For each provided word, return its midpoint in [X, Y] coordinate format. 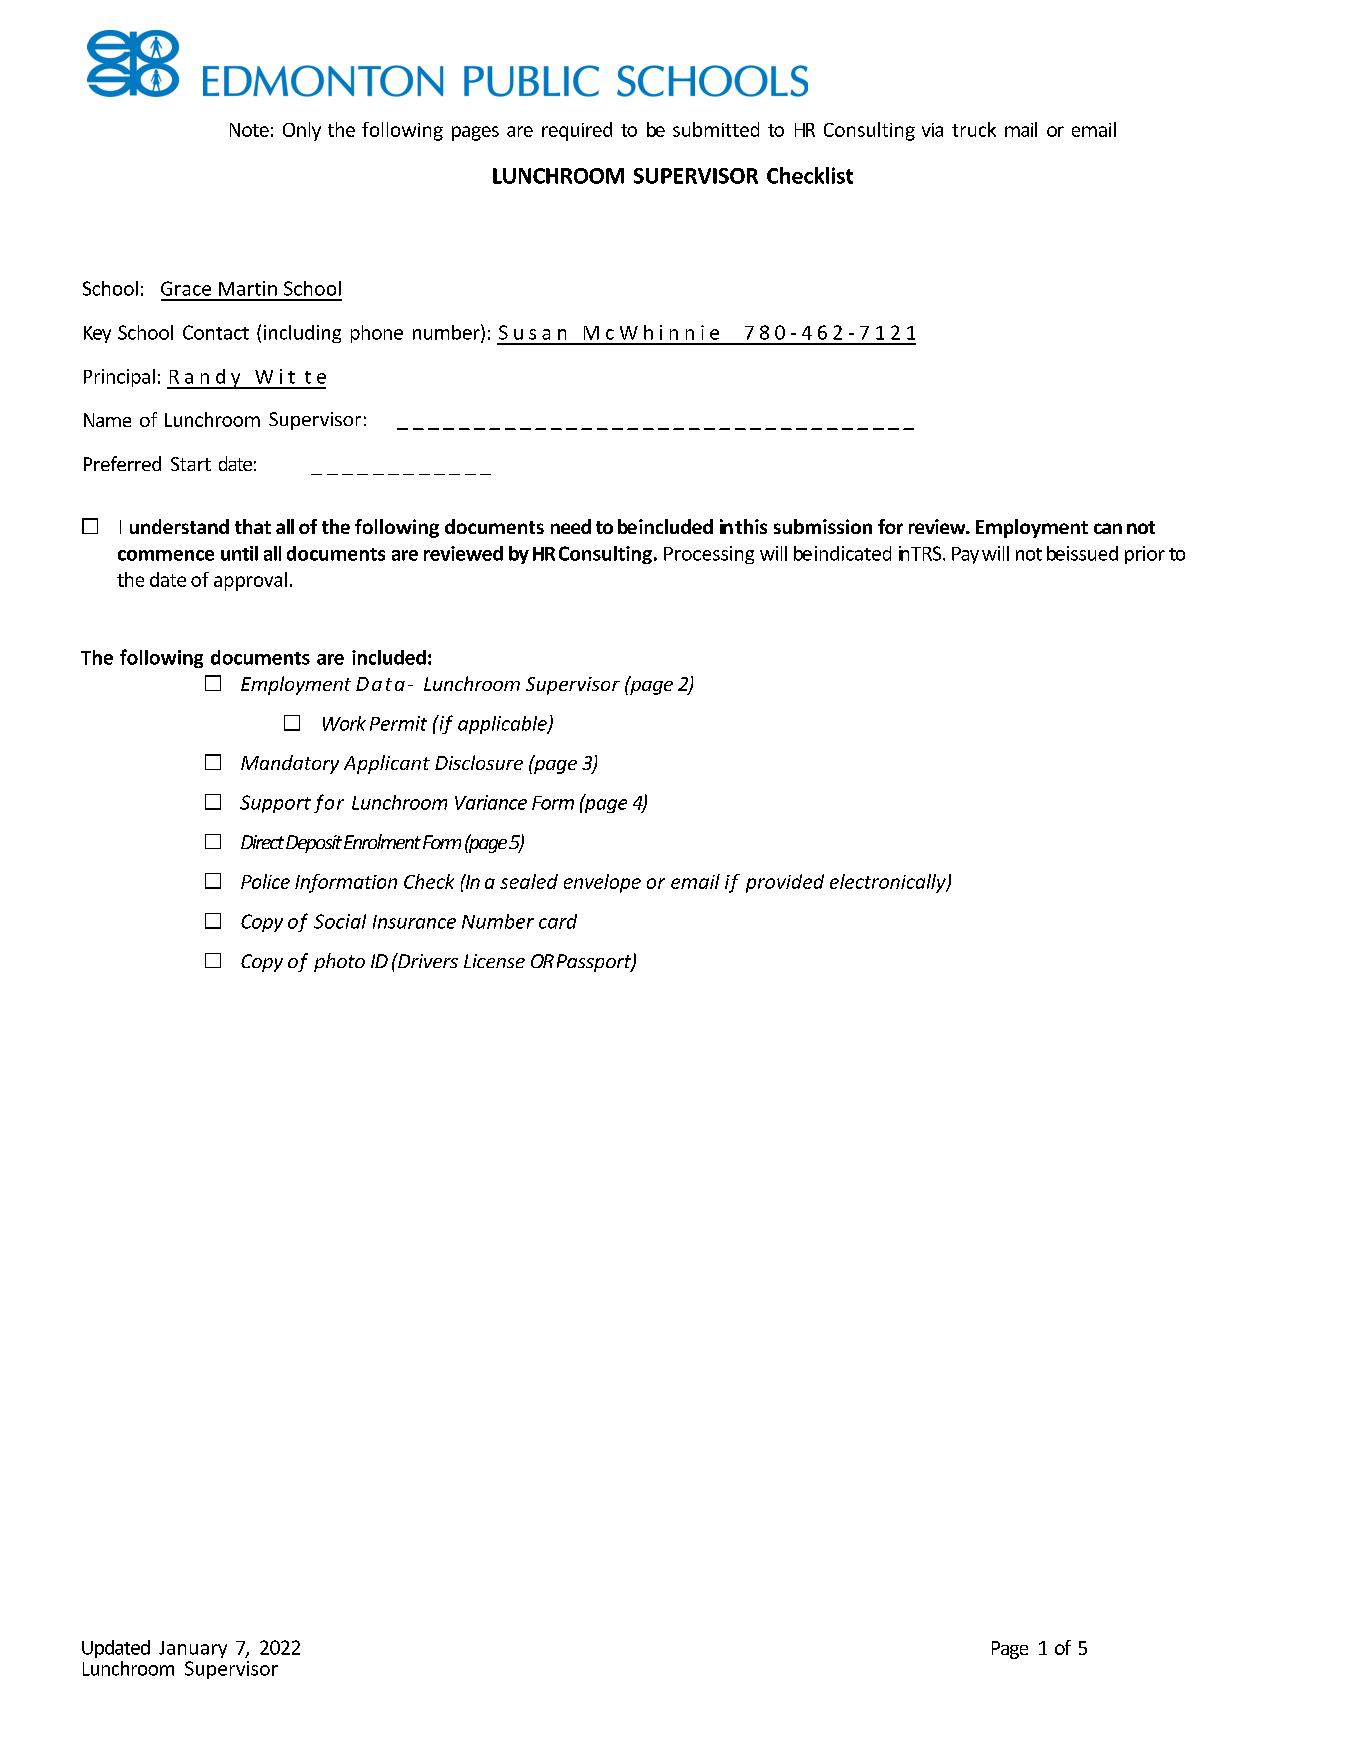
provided [785, 883]
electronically [889, 883]
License [494, 961]
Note [249, 130]
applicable [503, 725]
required [577, 131]
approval [250, 581]
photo [339, 962]
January [193, 1649]
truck [974, 129]
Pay [965, 555]
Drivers [427, 960]
